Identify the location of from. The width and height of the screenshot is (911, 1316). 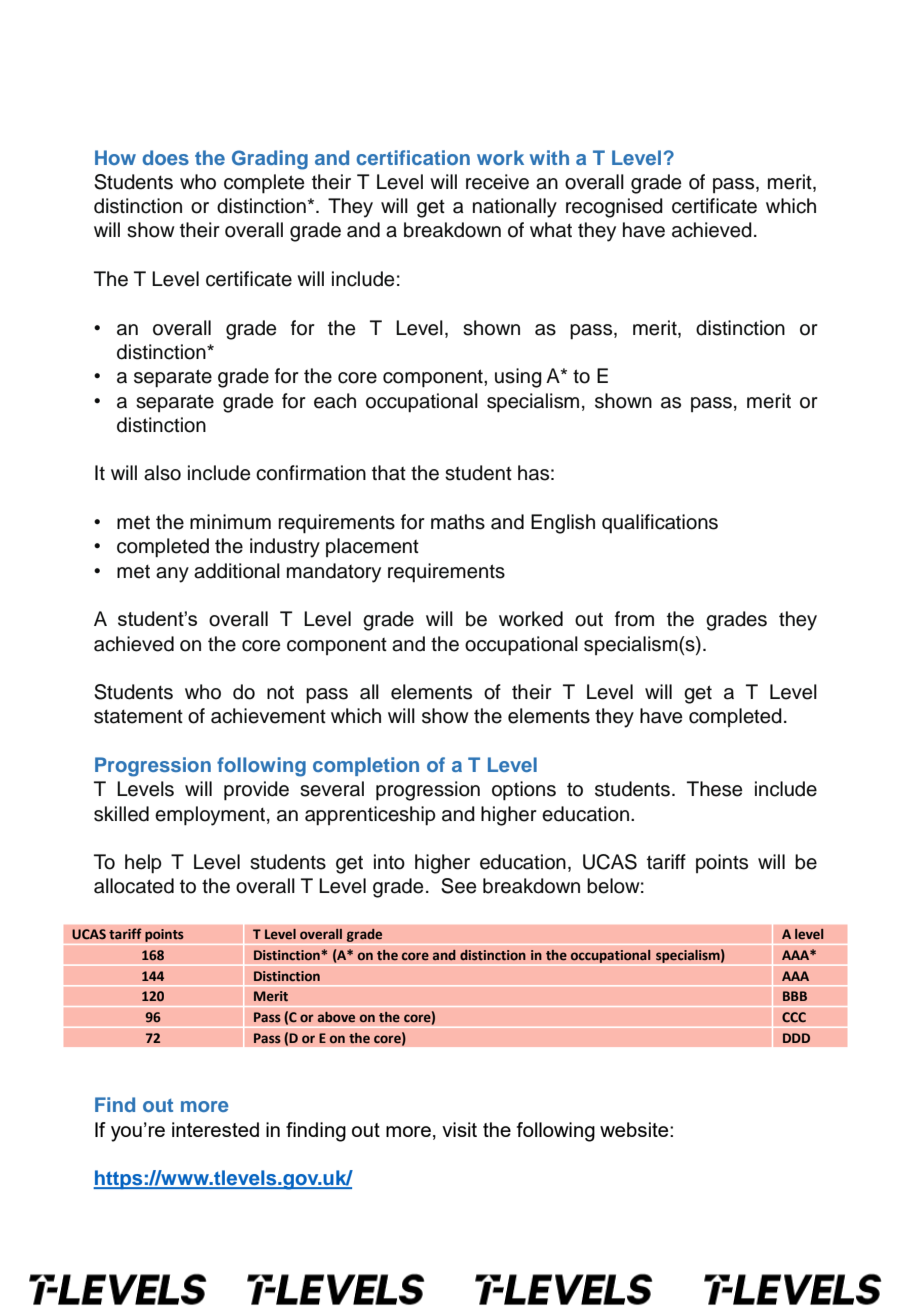
(634, 619).
